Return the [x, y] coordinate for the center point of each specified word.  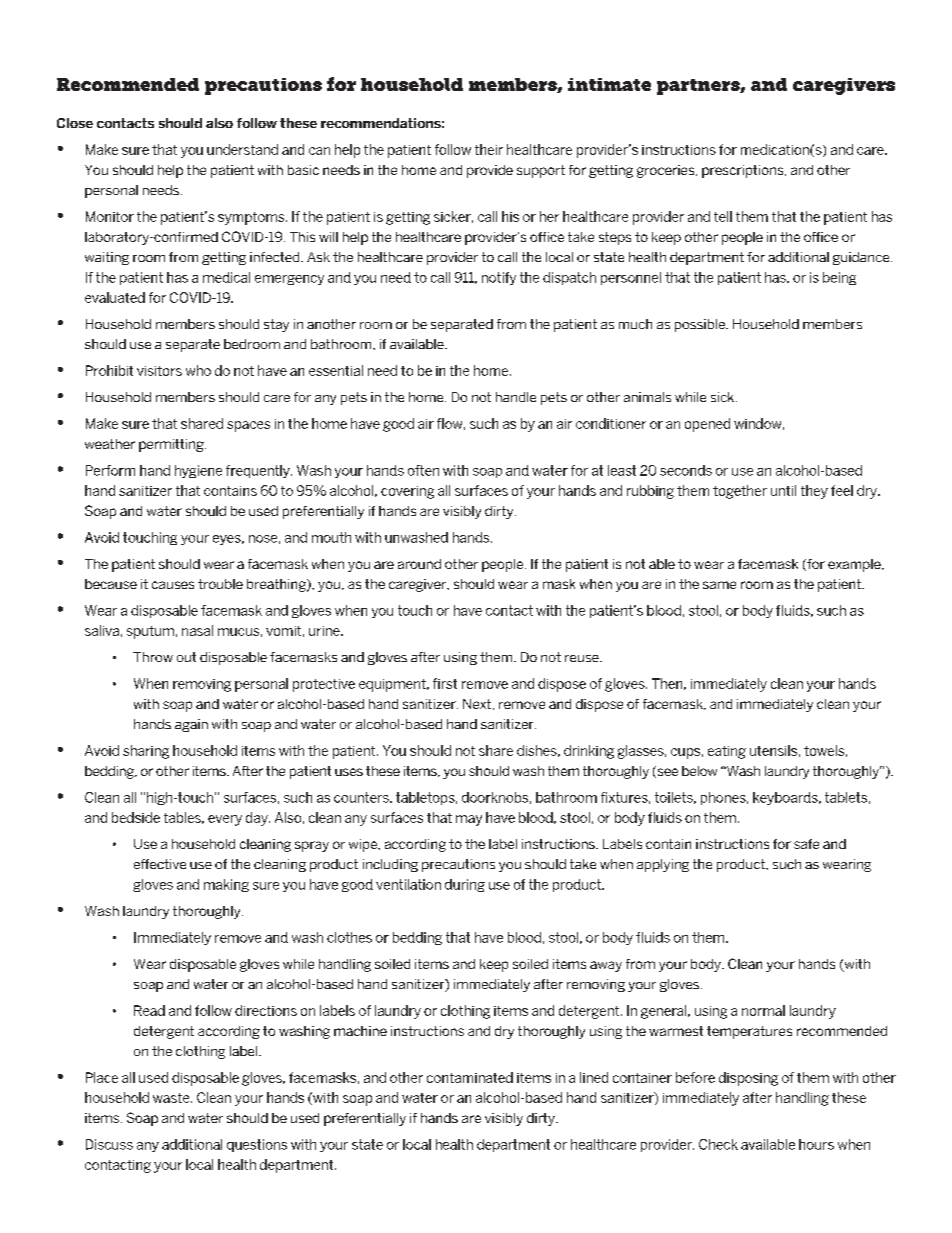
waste [172, 1098]
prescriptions [744, 171]
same [719, 585]
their [489, 149]
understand [242, 149]
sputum [150, 632]
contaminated [470, 1077]
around [419, 564]
